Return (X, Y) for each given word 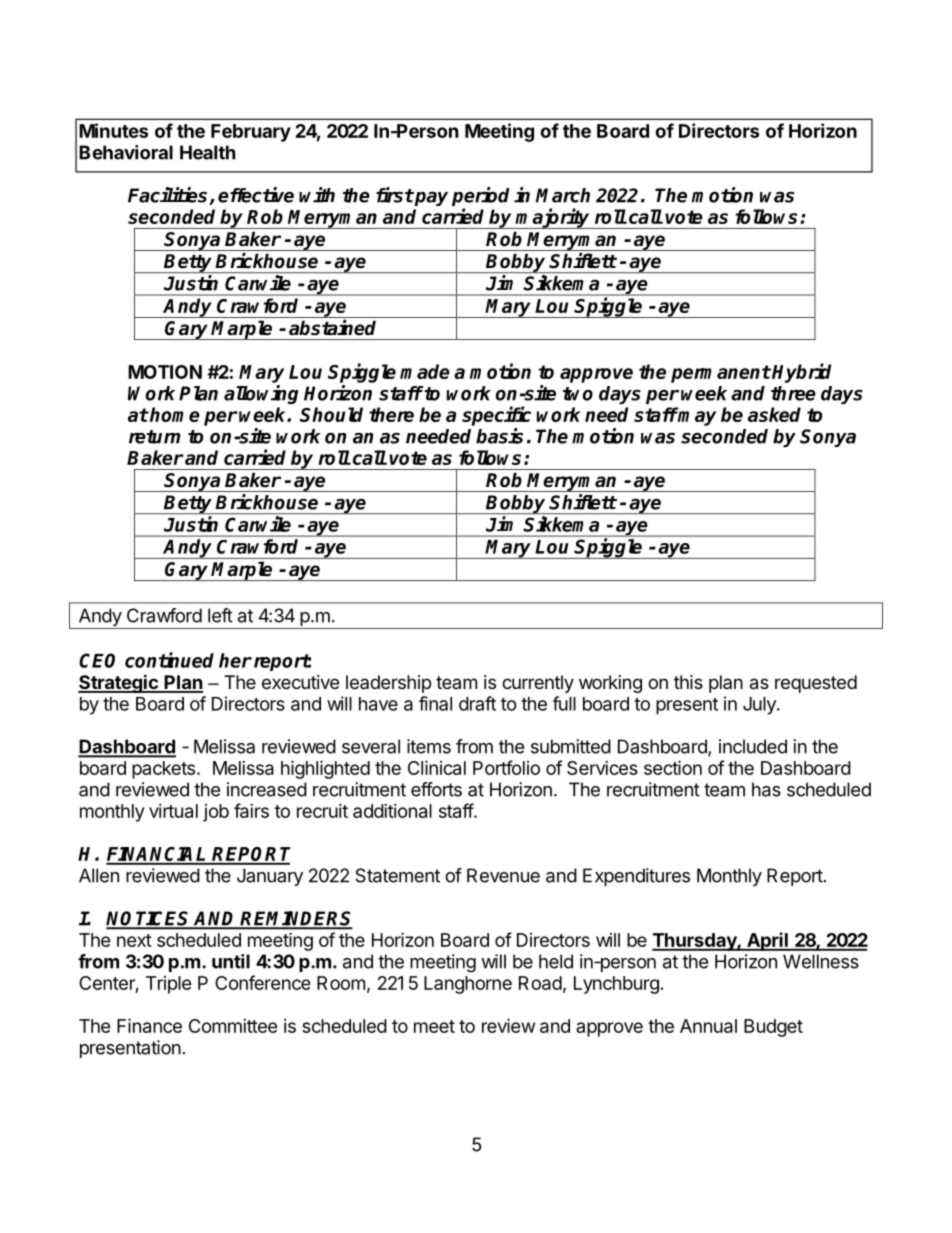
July (760, 706)
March (563, 195)
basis (499, 436)
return (154, 437)
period (481, 196)
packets (163, 770)
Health (208, 152)
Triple (169, 985)
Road (540, 983)
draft (477, 703)
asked (774, 414)
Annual (708, 1026)
